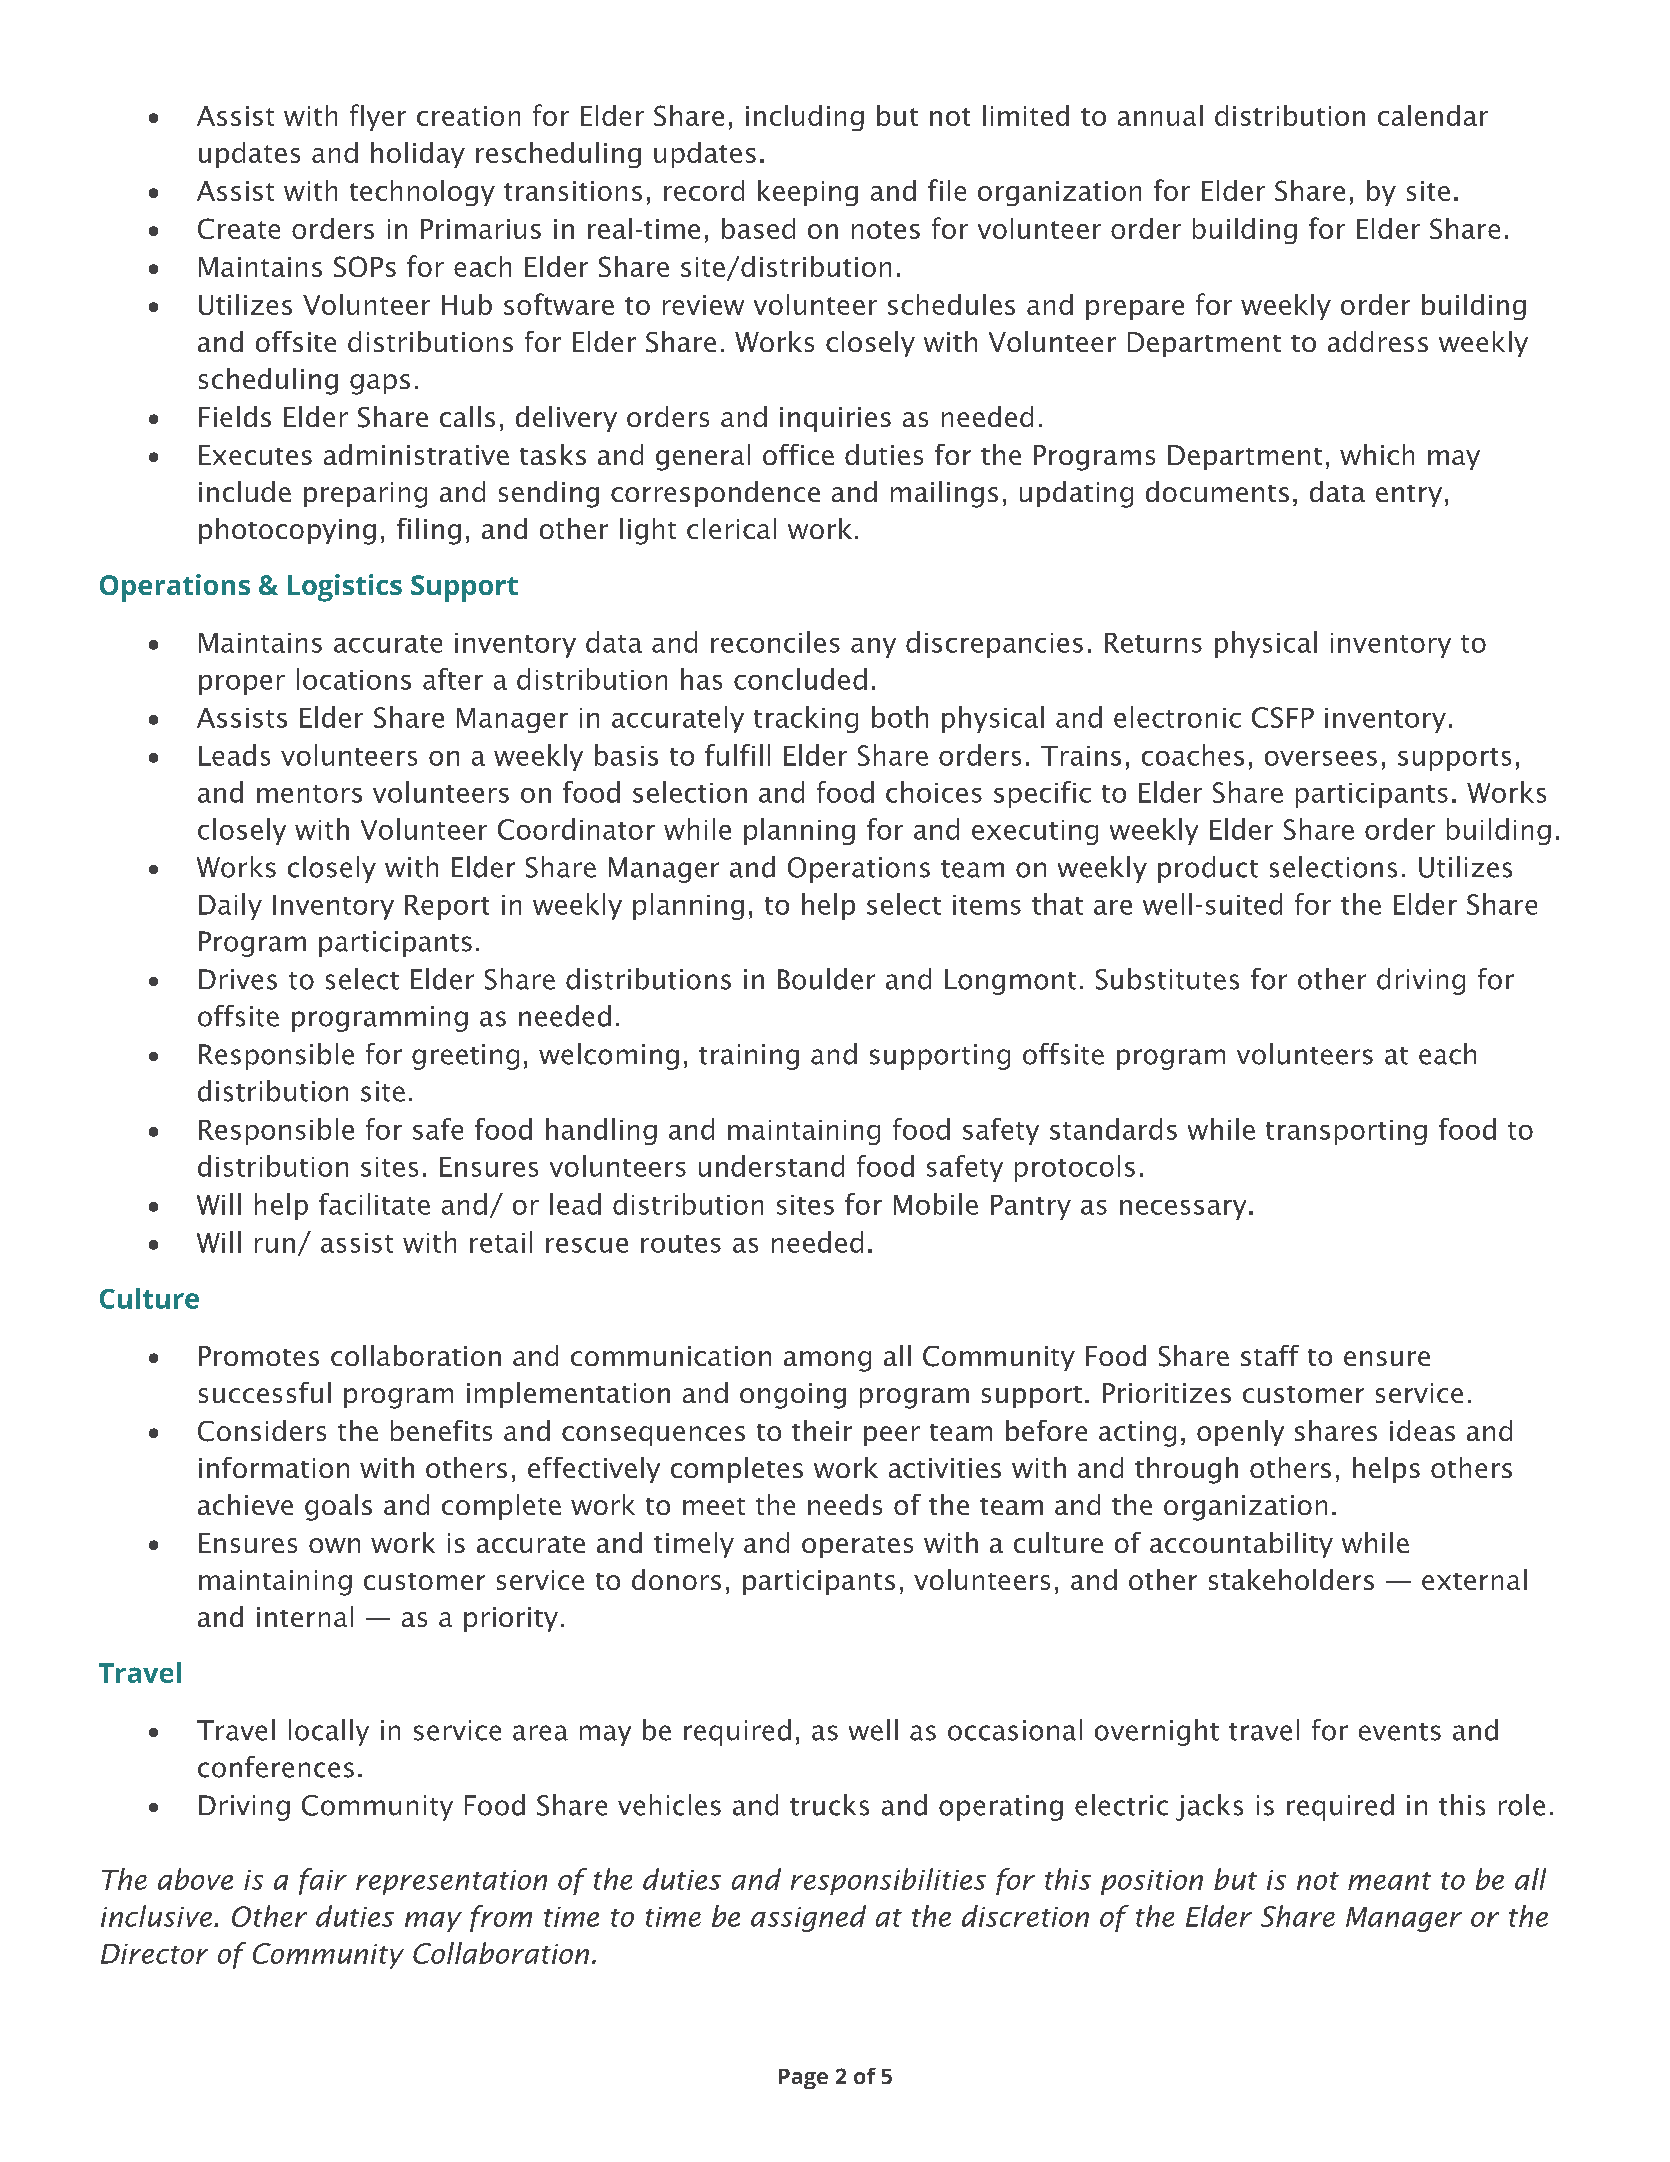  Describe the element at coordinates (354, 679) in the screenshot. I see `locations` at that location.
